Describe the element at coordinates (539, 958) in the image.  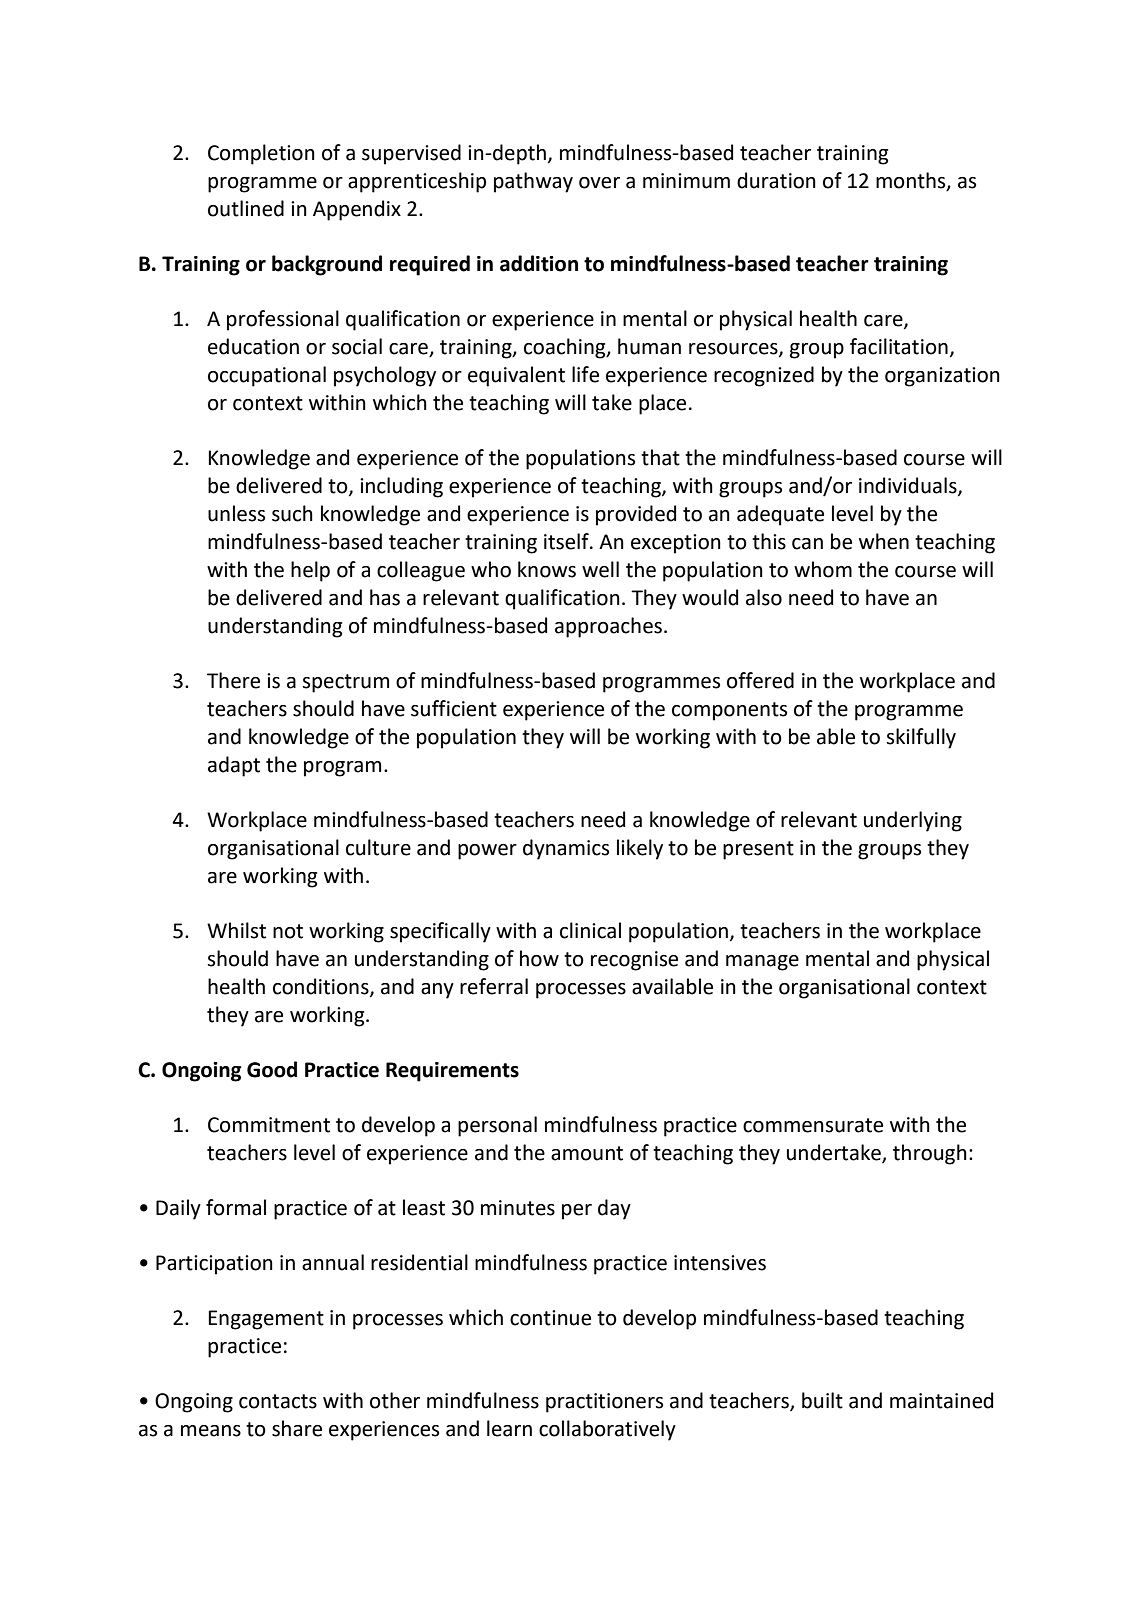
I see `how` at that location.
